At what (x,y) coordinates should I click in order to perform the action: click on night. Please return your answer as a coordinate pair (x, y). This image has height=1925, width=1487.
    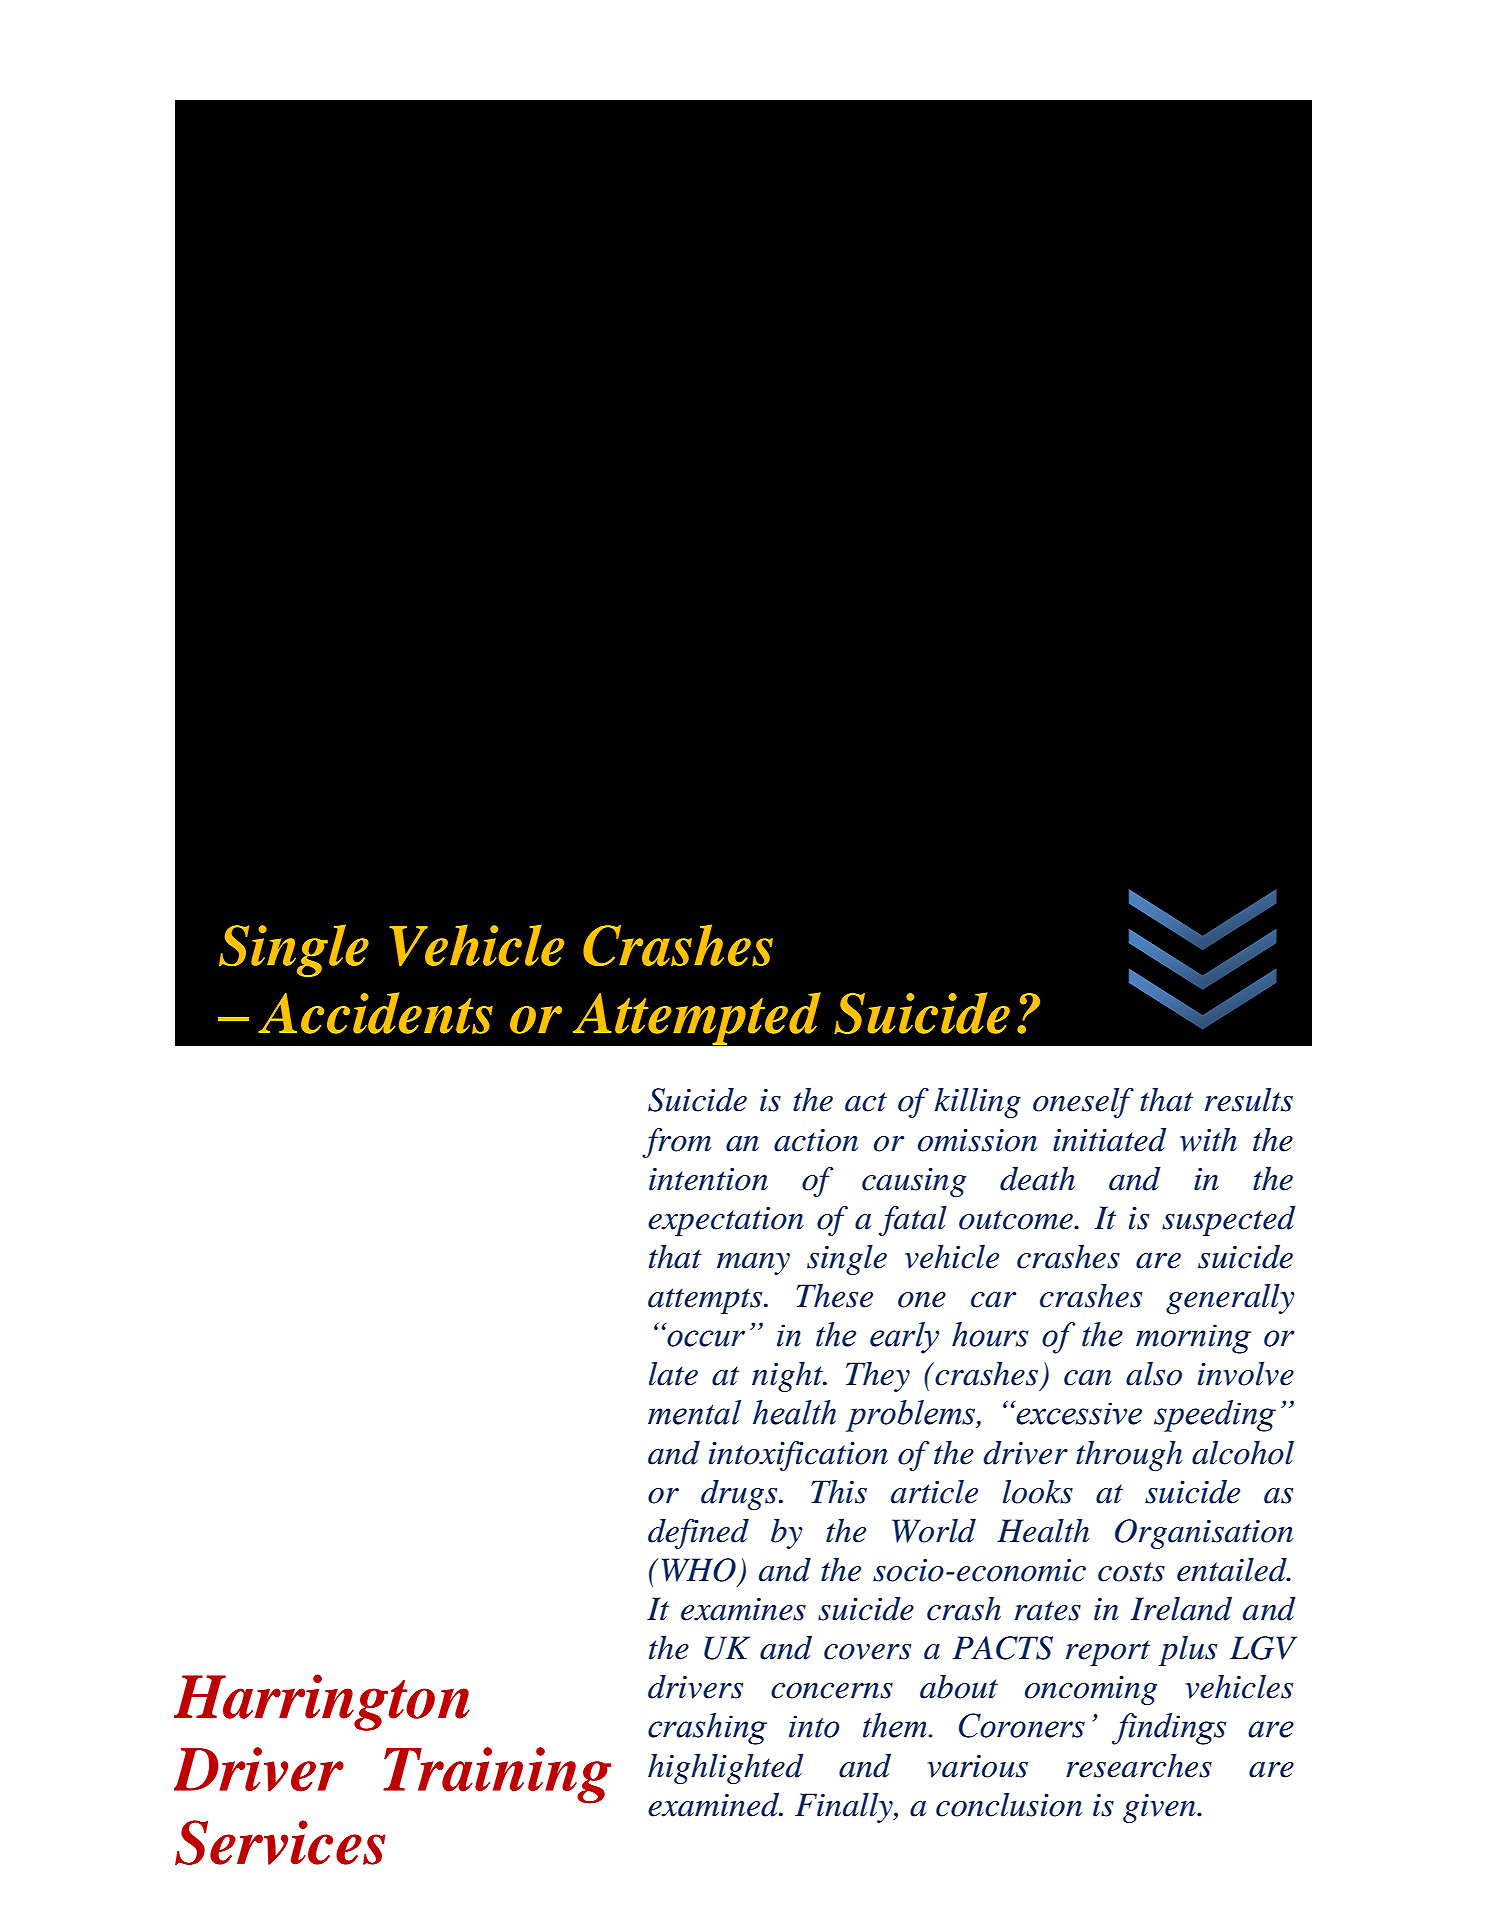
    Looking at the image, I should click on (788, 1377).
